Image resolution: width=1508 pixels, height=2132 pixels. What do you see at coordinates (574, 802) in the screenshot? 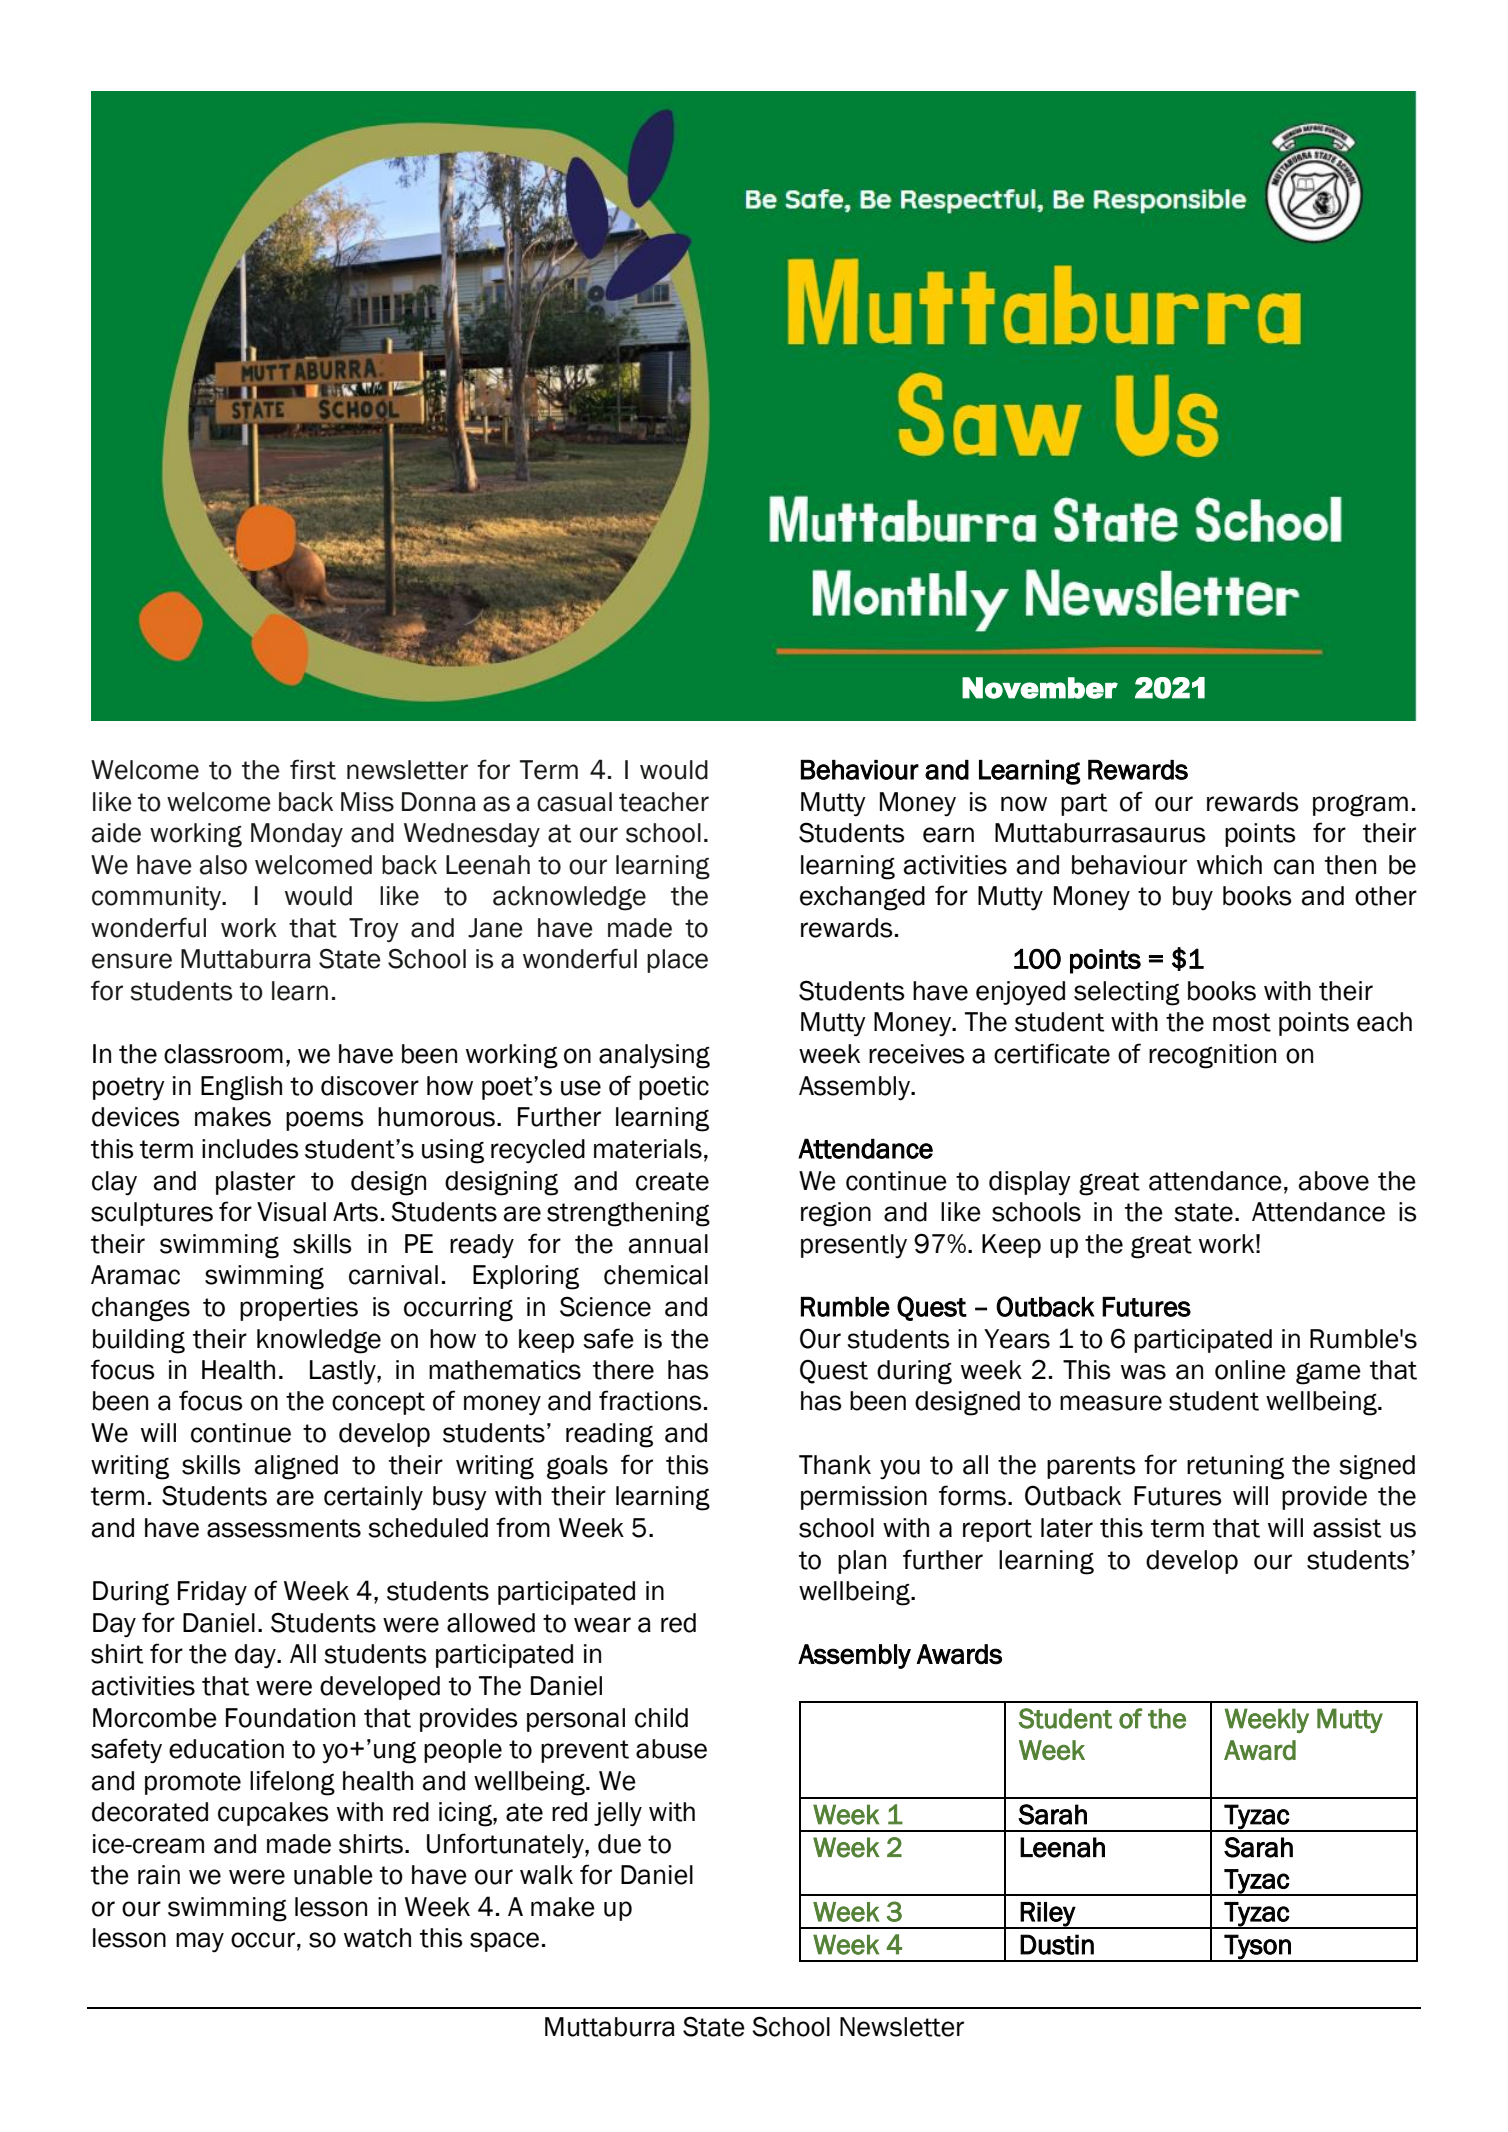
I see `casual` at bounding box center [574, 802].
